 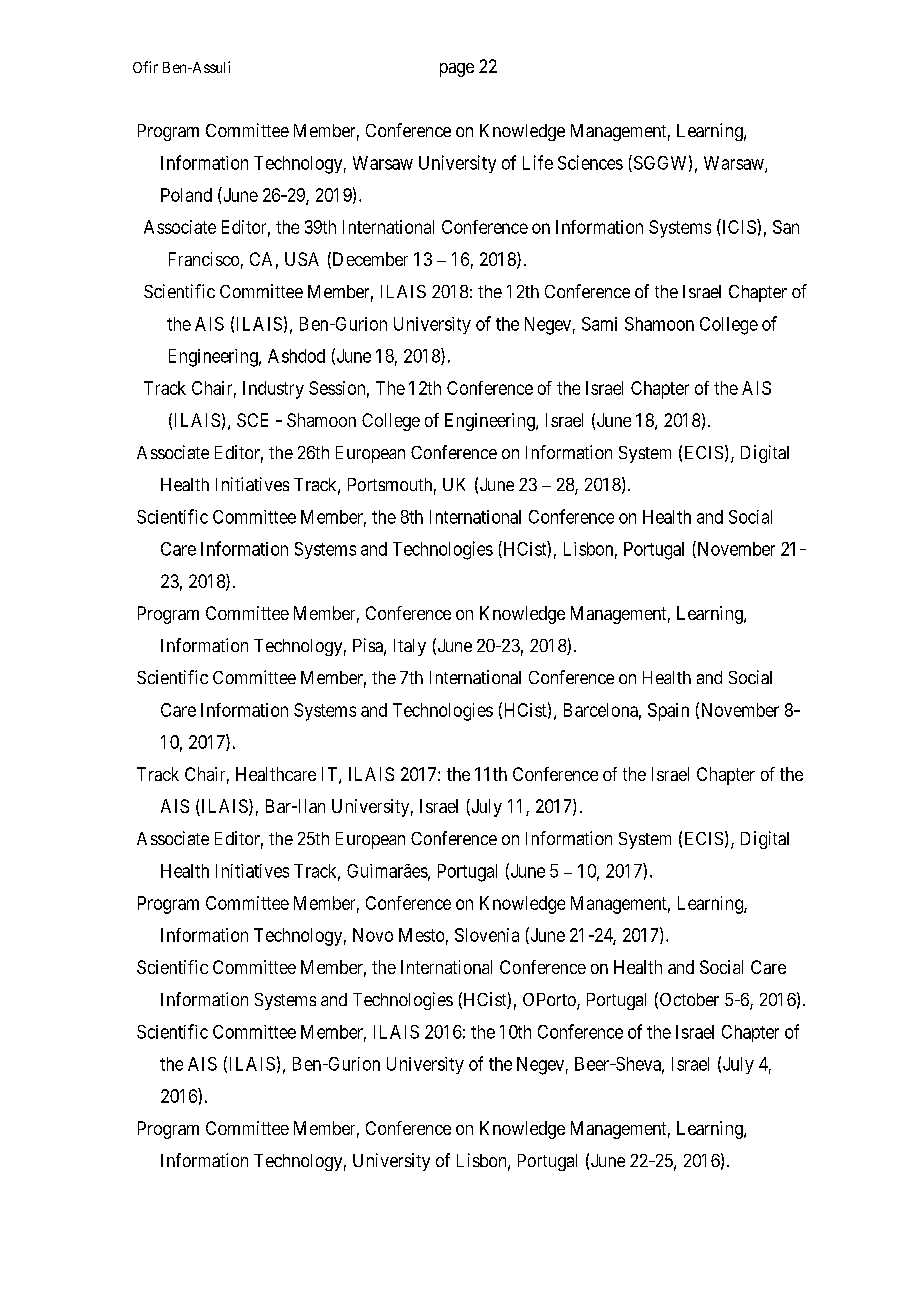 I want to click on SCE, so click(x=252, y=420).
